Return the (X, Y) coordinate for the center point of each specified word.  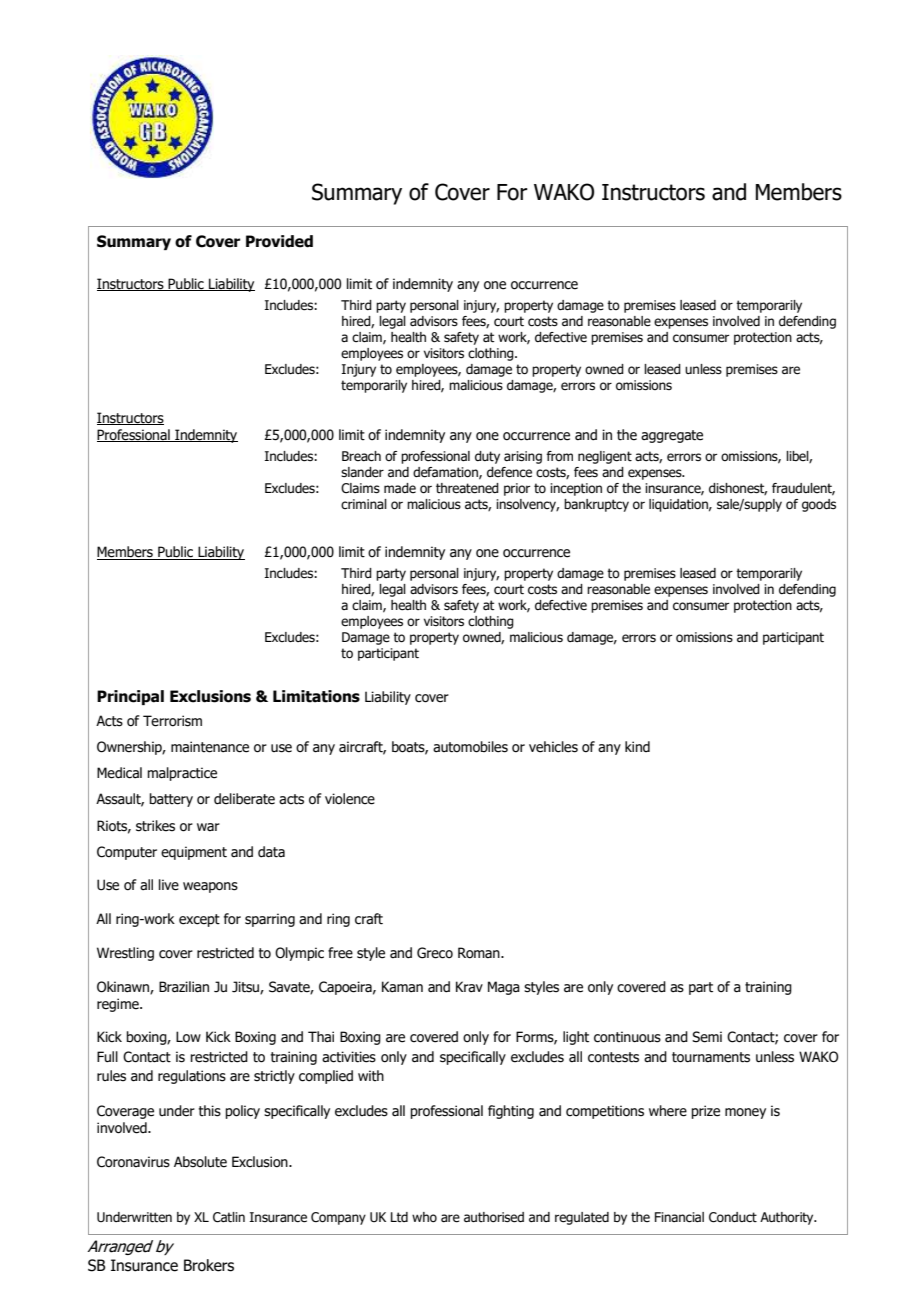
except (199, 920)
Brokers (209, 1265)
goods (819, 505)
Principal (130, 697)
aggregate (672, 436)
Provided (279, 241)
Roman (480, 953)
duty (487, 457)
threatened (467, 488)
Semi (707, 1037)
